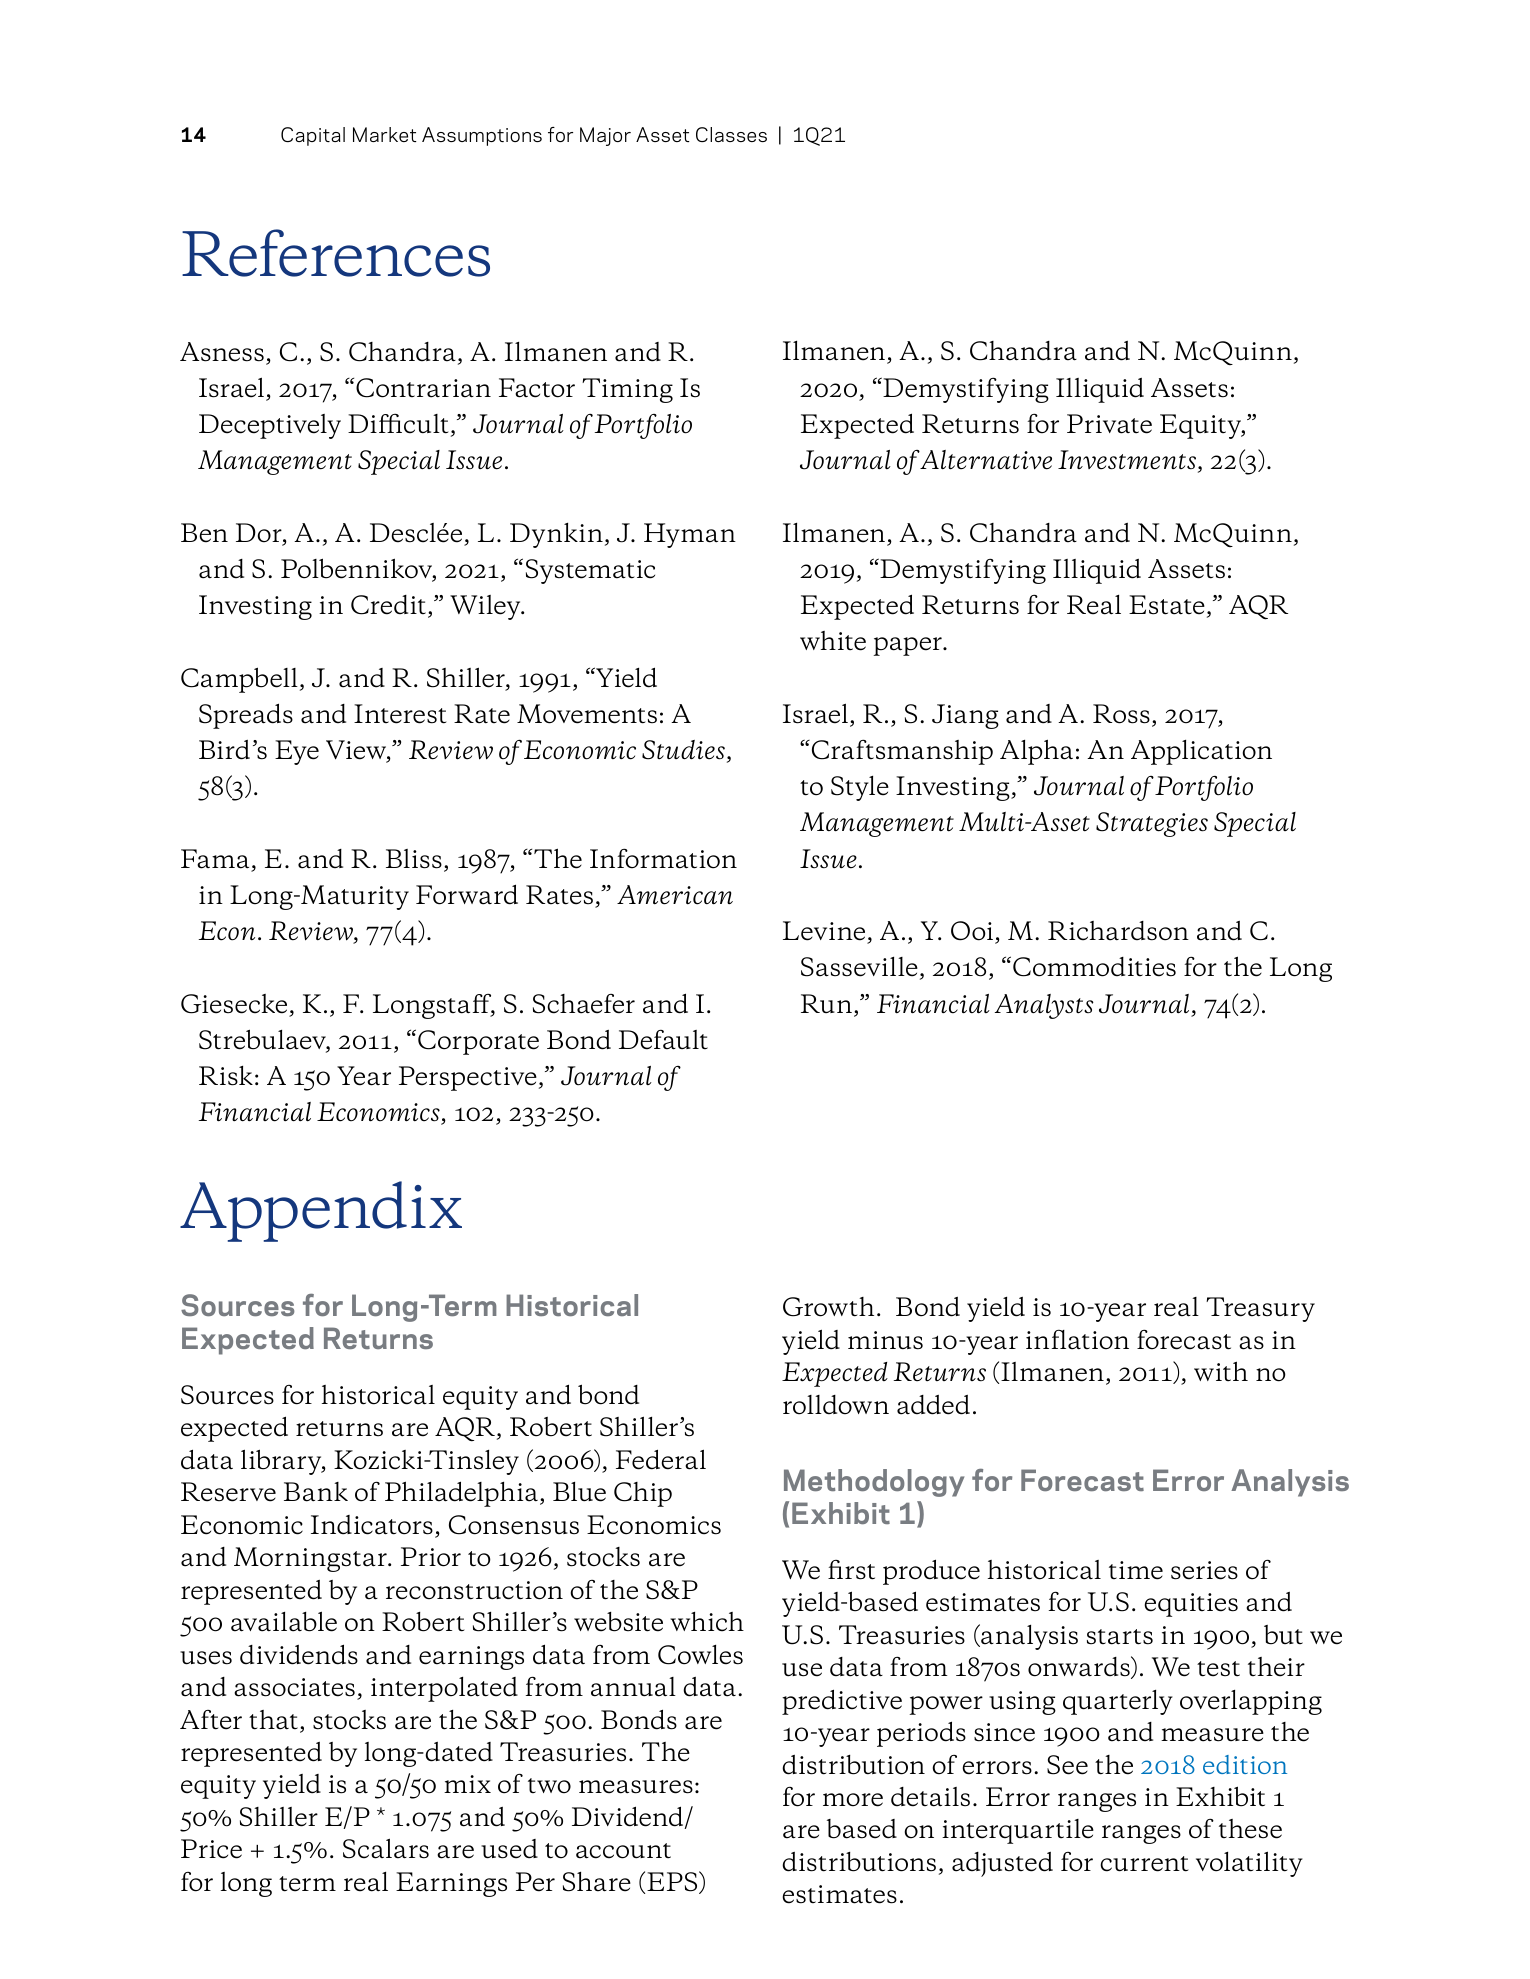  What do you see at coordinates (226, 1076) in the screenshot?
I see `Risk` at bounding box center [226, 1076].
